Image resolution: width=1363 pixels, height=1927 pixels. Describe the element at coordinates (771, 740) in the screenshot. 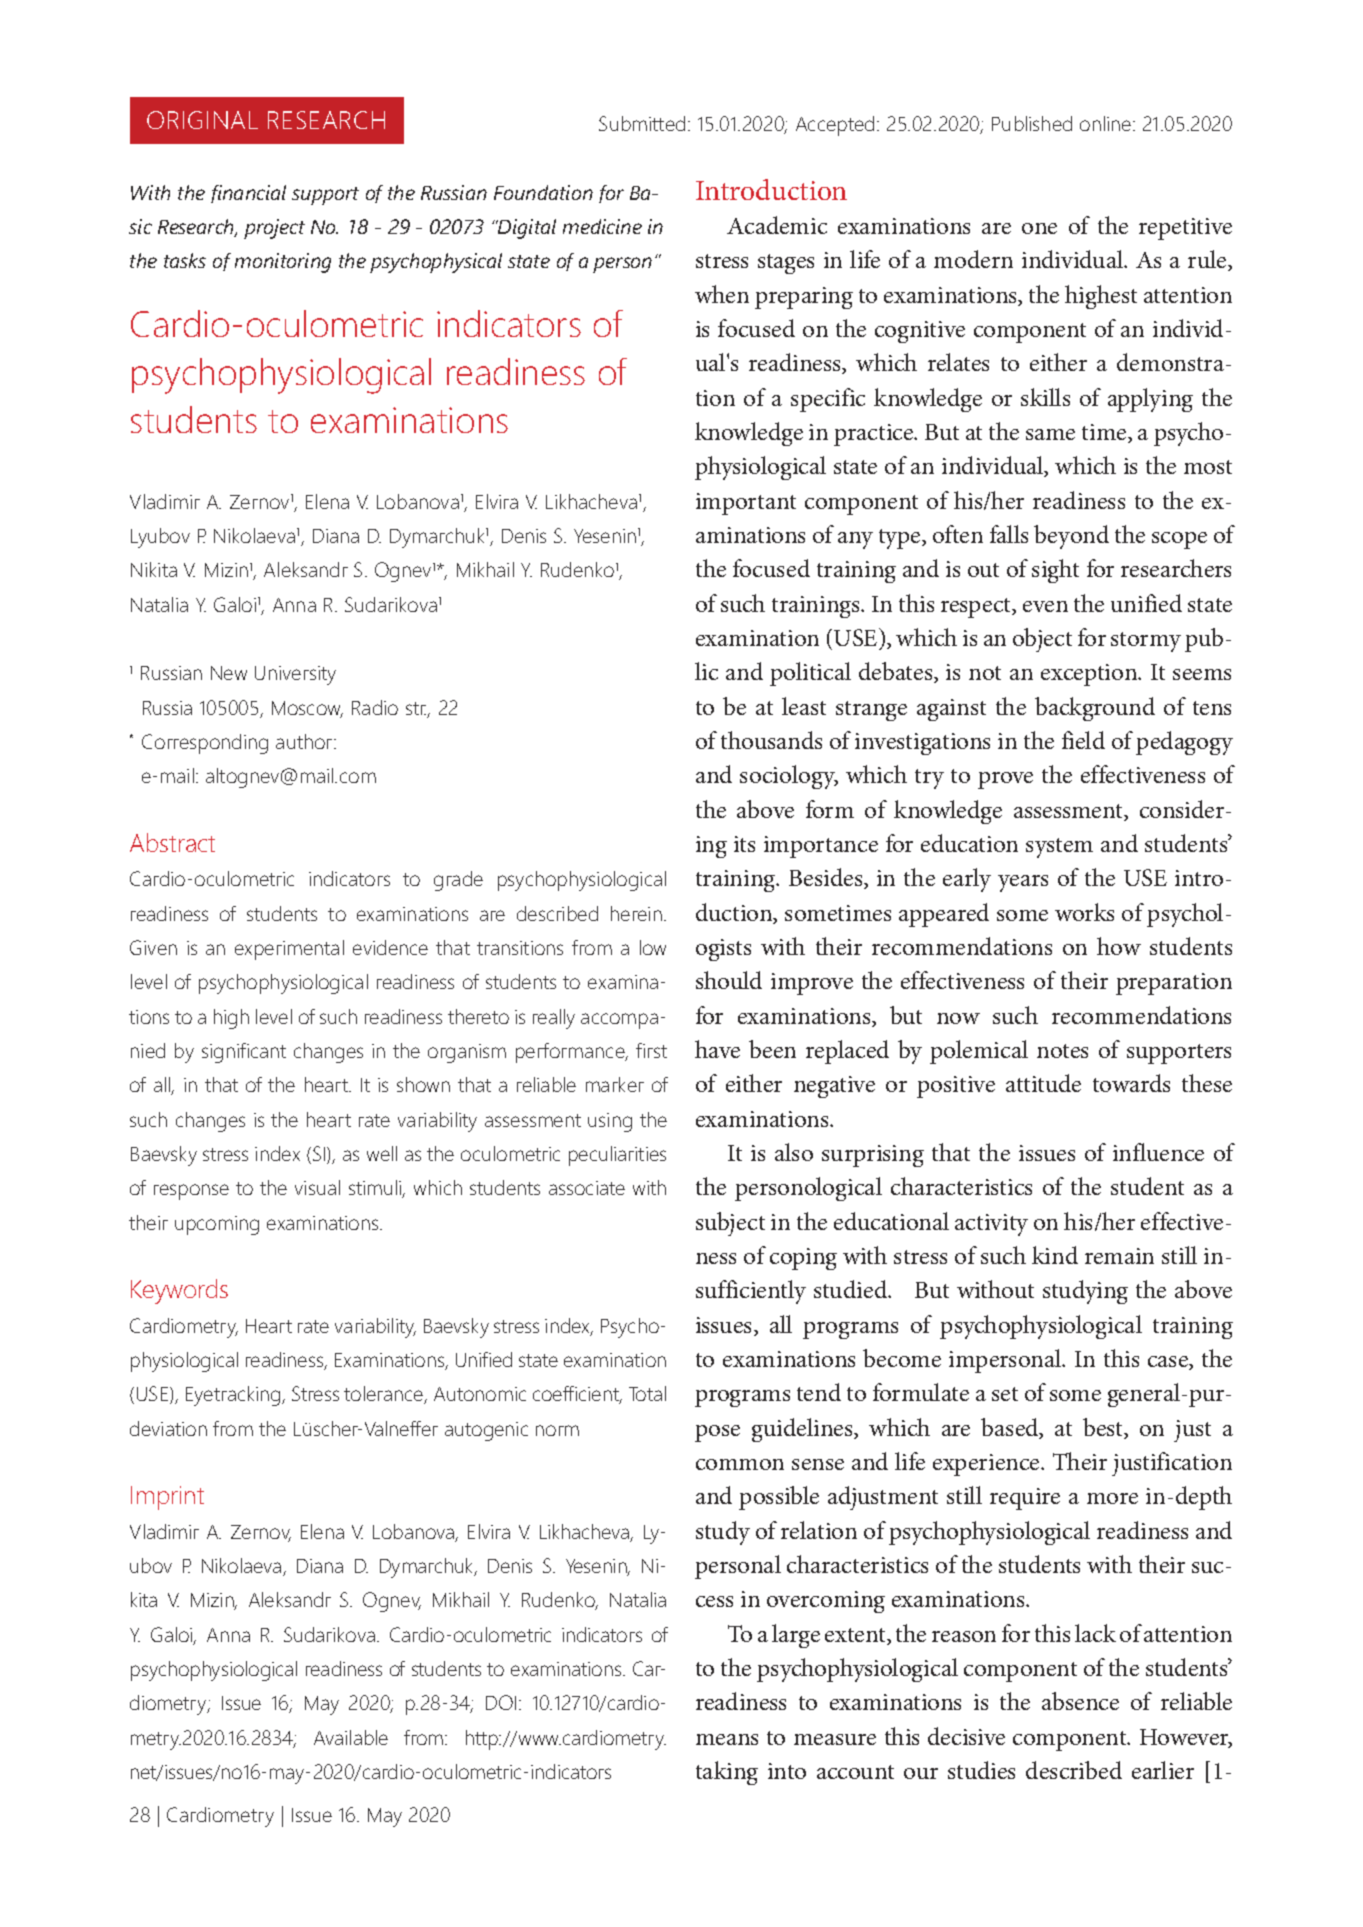

I see `thousands` at that location.
